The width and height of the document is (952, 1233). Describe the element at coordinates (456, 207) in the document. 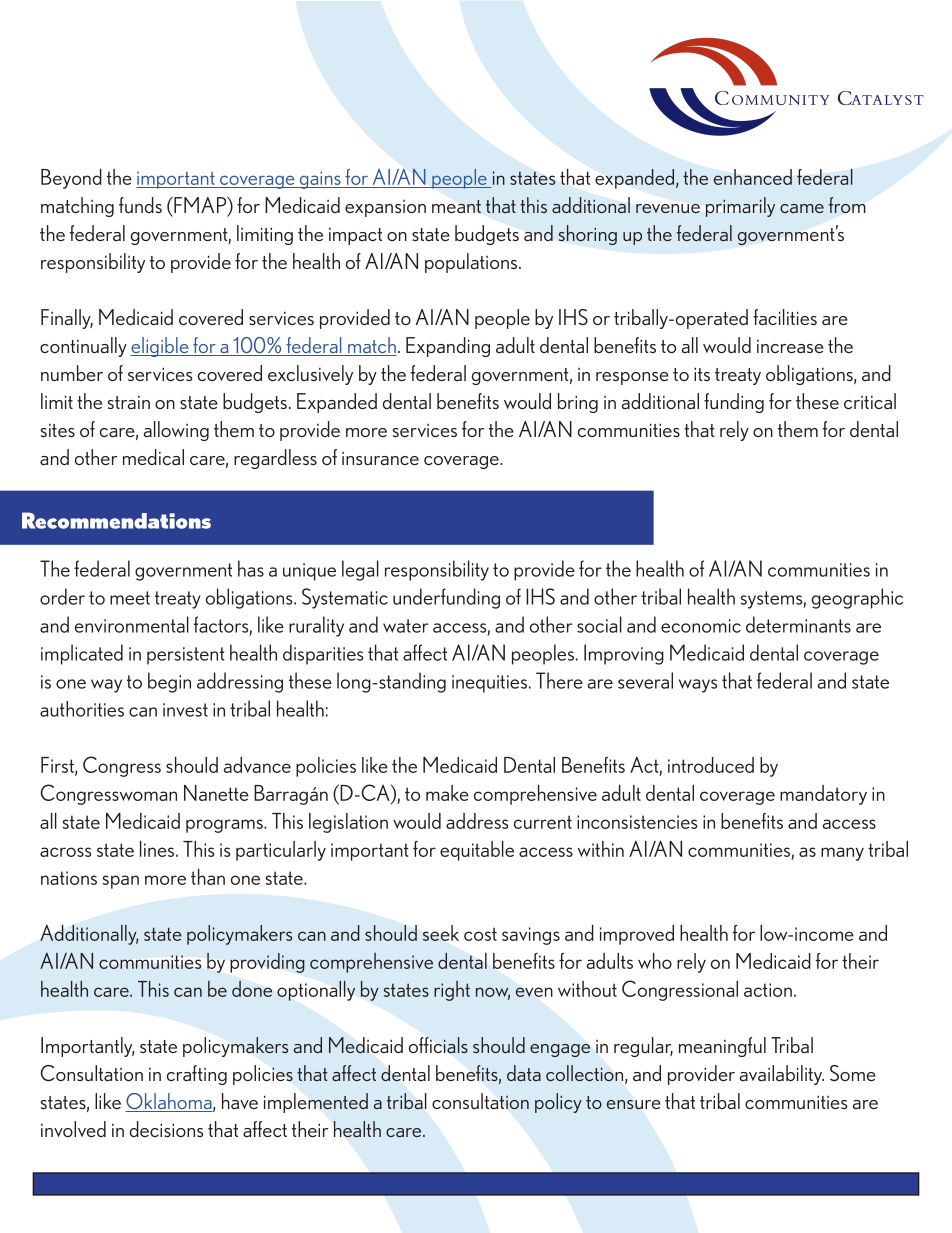

I see `meant` at that location.
